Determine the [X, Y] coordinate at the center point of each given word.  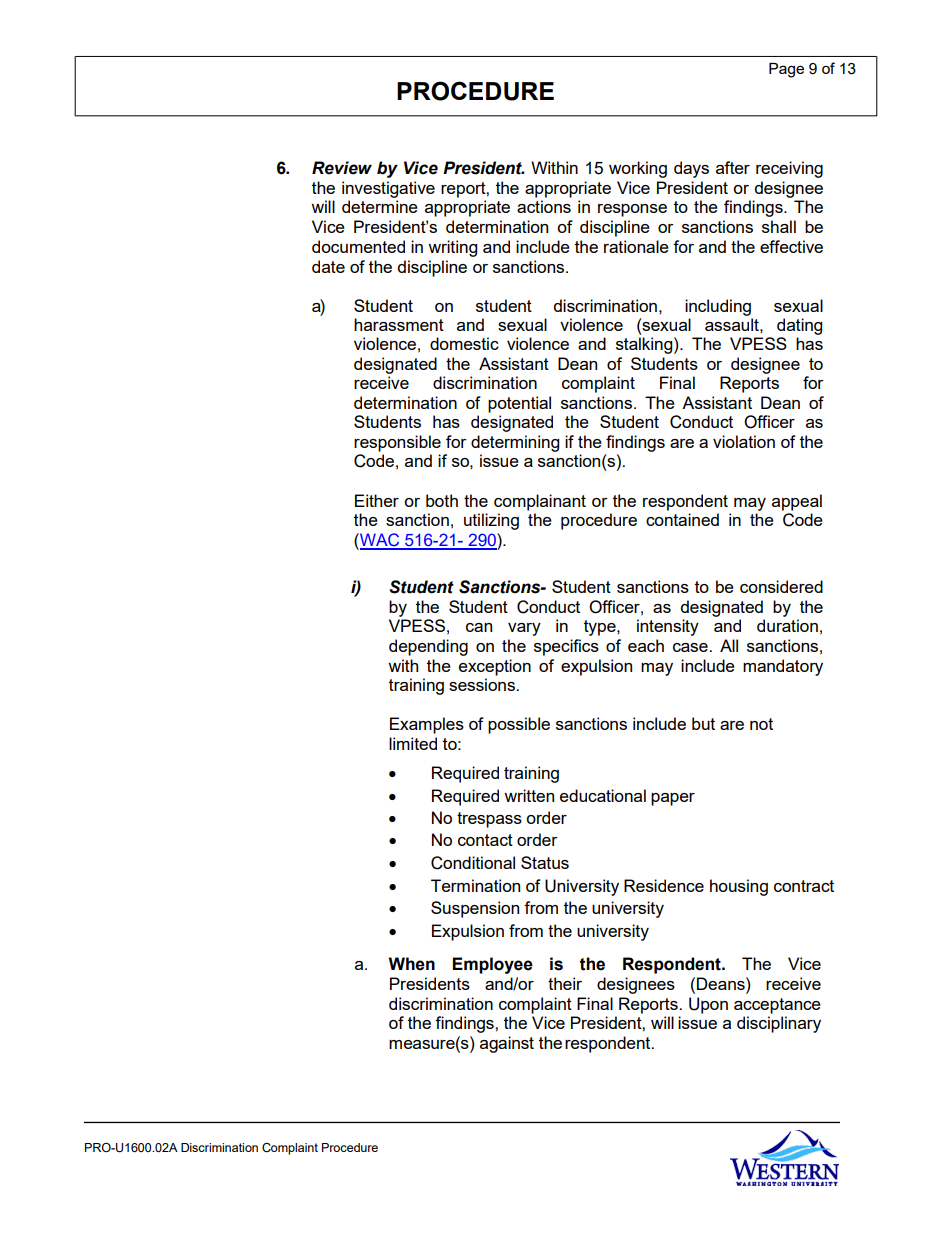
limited [413, 743]
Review [342, 168]
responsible [397, 443]
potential [519, 404]
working [638, 169]
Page [786, 70]
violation [744, 441]
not [761, 724]
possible [519, 725]
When [412, 964]
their [565, 983]
